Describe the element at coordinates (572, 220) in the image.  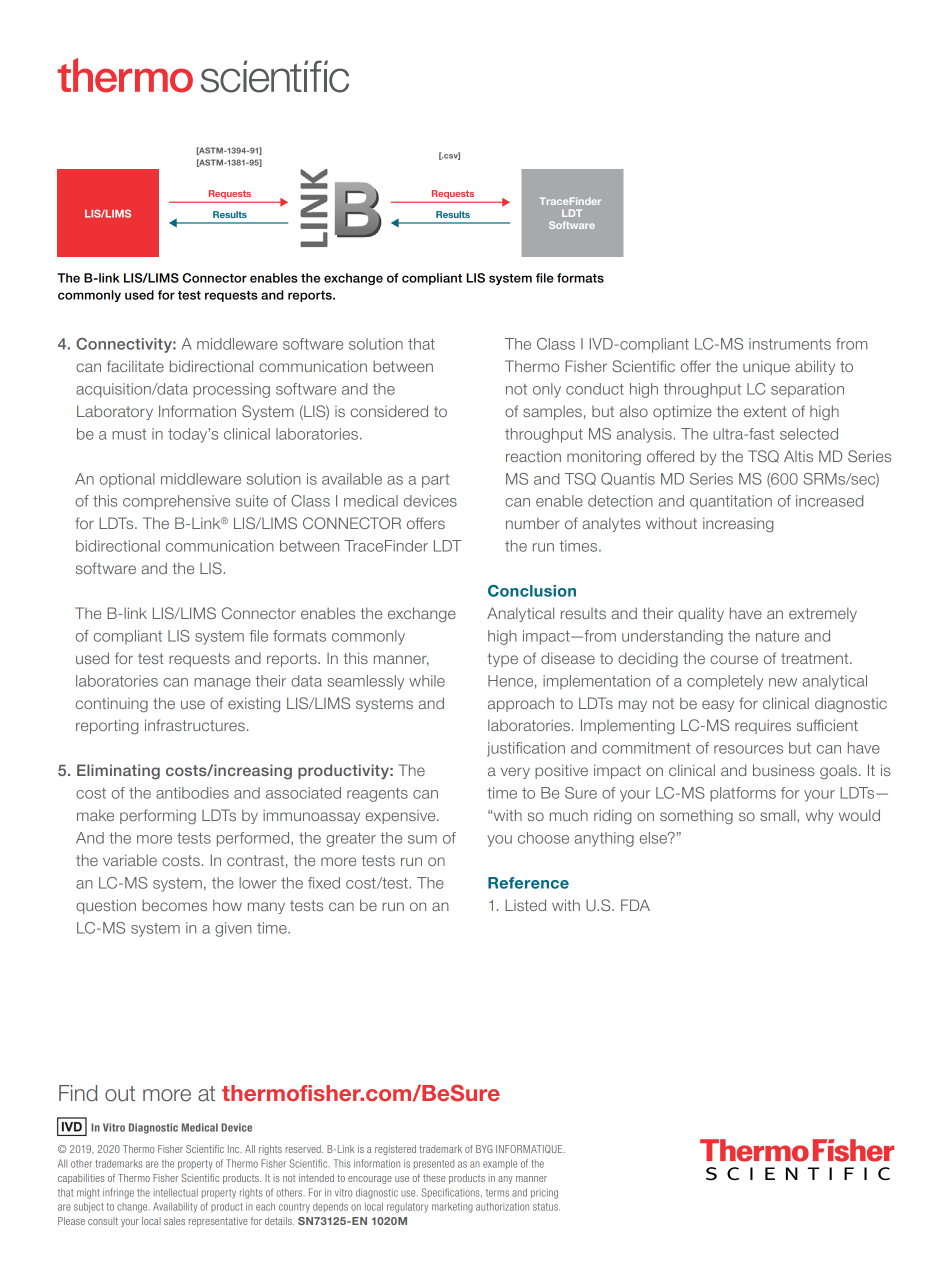
I see `Spectrometer` at that location.
